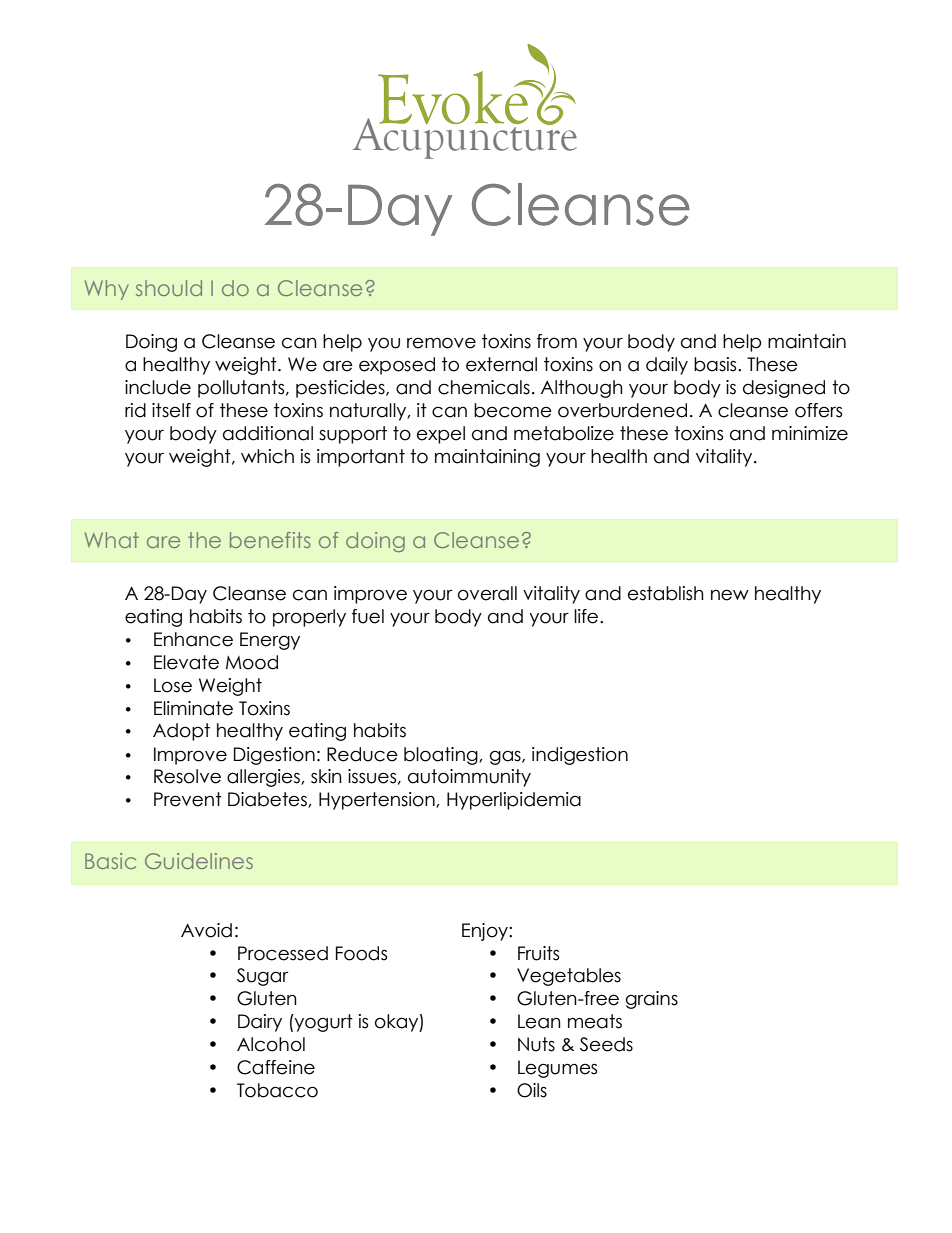 This document has height=1233, width=952. I want to click on minimize, so click(810, 433).
